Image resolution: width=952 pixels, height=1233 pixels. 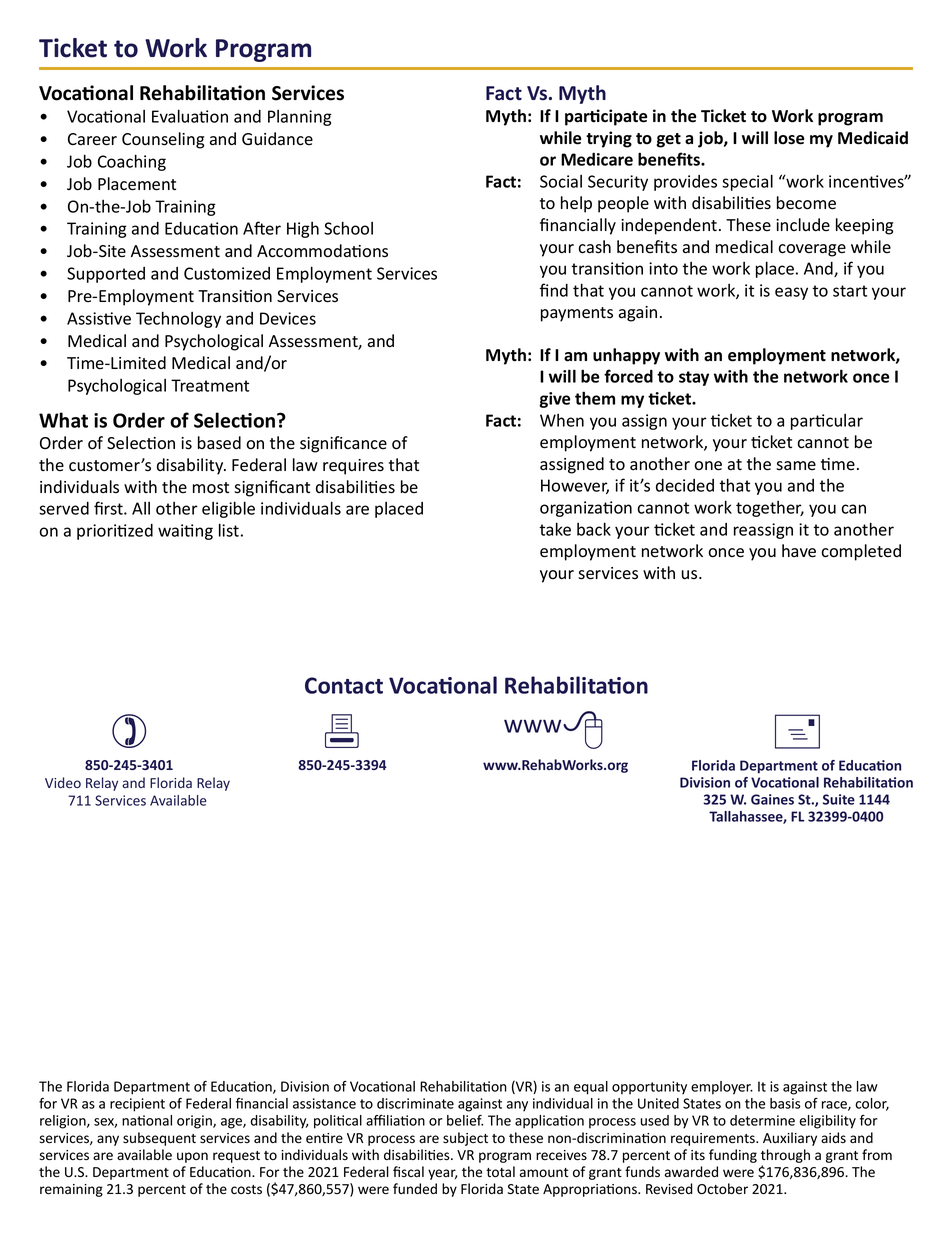 I want to click on Video, so click(x=63, y=782).
